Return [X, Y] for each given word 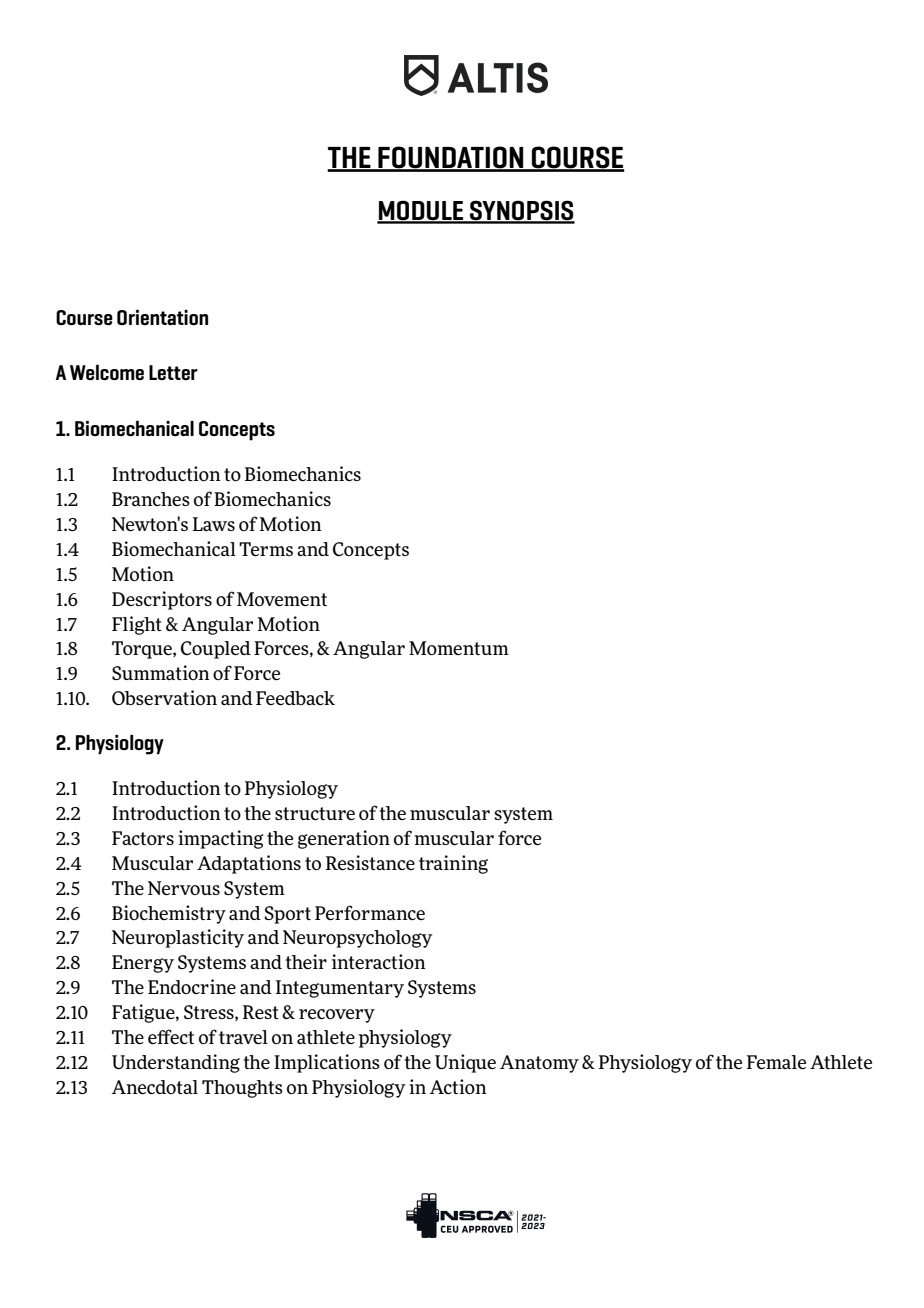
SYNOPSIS [521, 211]
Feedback [295, 698]
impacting [221, 839]
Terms [266, 549]
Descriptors [162, 600]
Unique [465, 1063]
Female [776, 1062]
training [453, 864]
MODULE [421, 211]
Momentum [459, 648]
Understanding [176, 1063]
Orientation [162, 317]
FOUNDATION [451, 158]
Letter [173, 372]
